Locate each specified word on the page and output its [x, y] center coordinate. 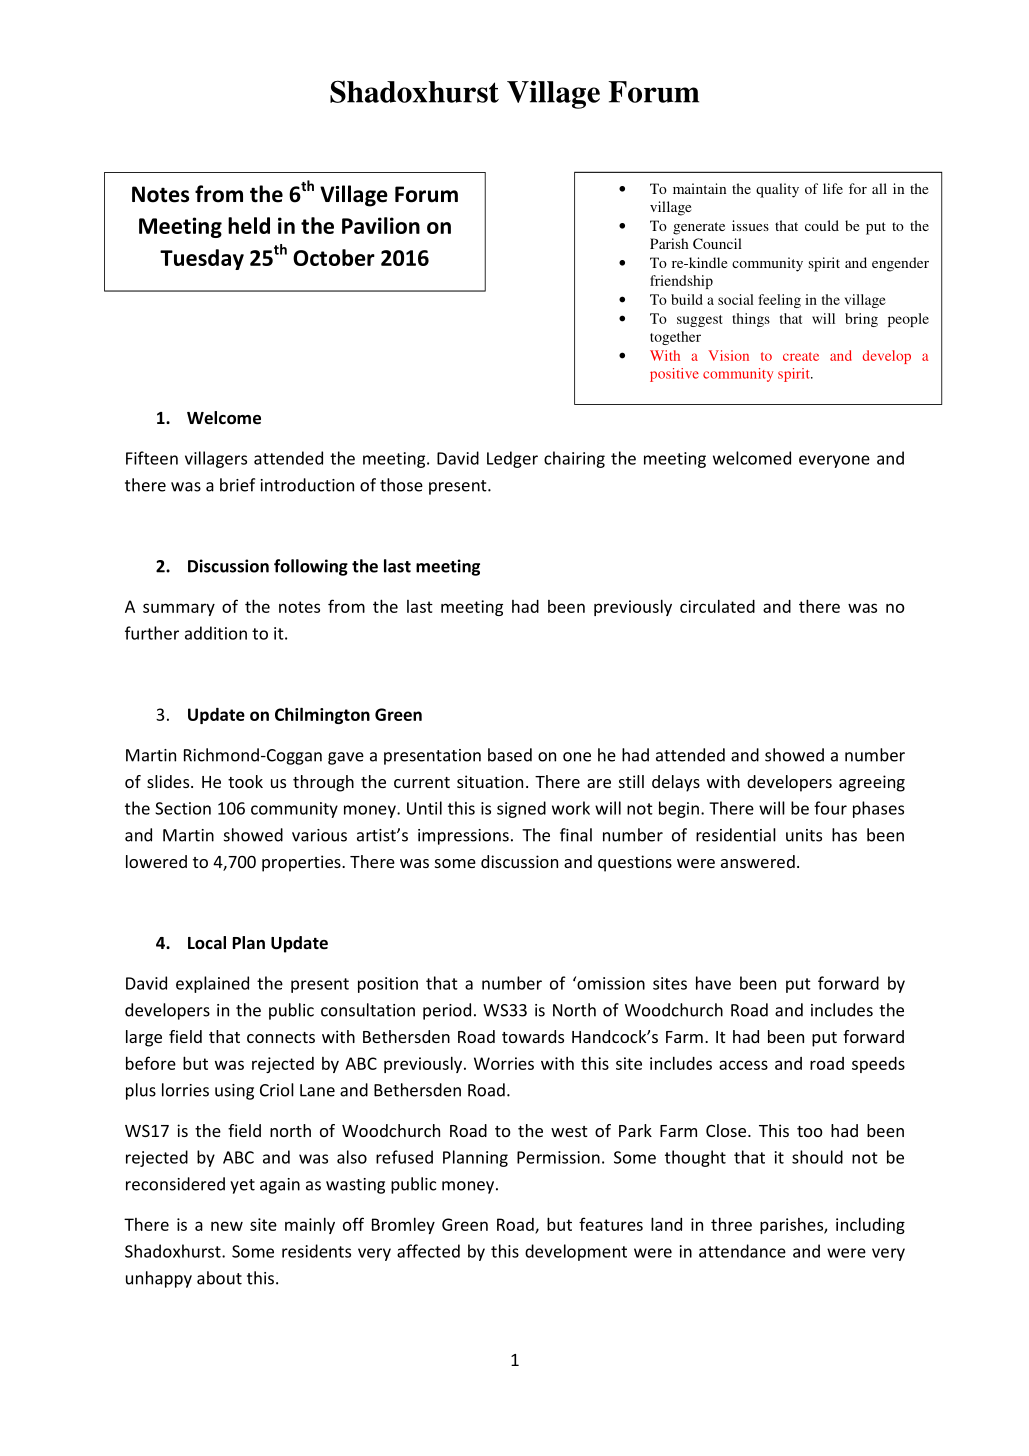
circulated [717, 606]
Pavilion [381, 225]
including [870, 1225]
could [822, 225]
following [311, 567]
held [249, 225]
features [611, 1224]
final [576, 835]
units [804, 835]
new [227, 1226]
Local [207, 943]
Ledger [512, 459]
